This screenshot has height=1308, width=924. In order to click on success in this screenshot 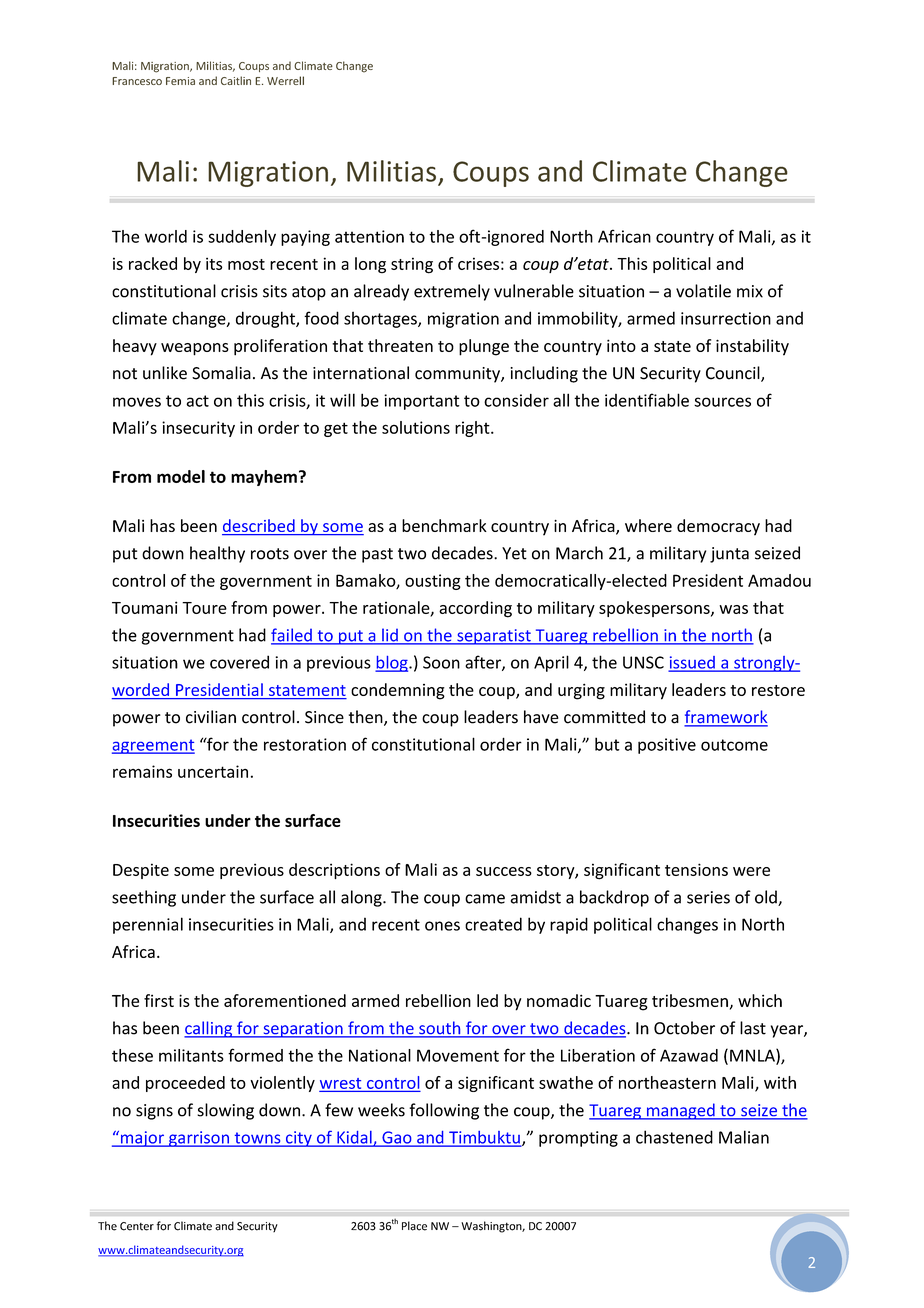, I will do `click(504, 871)`.
